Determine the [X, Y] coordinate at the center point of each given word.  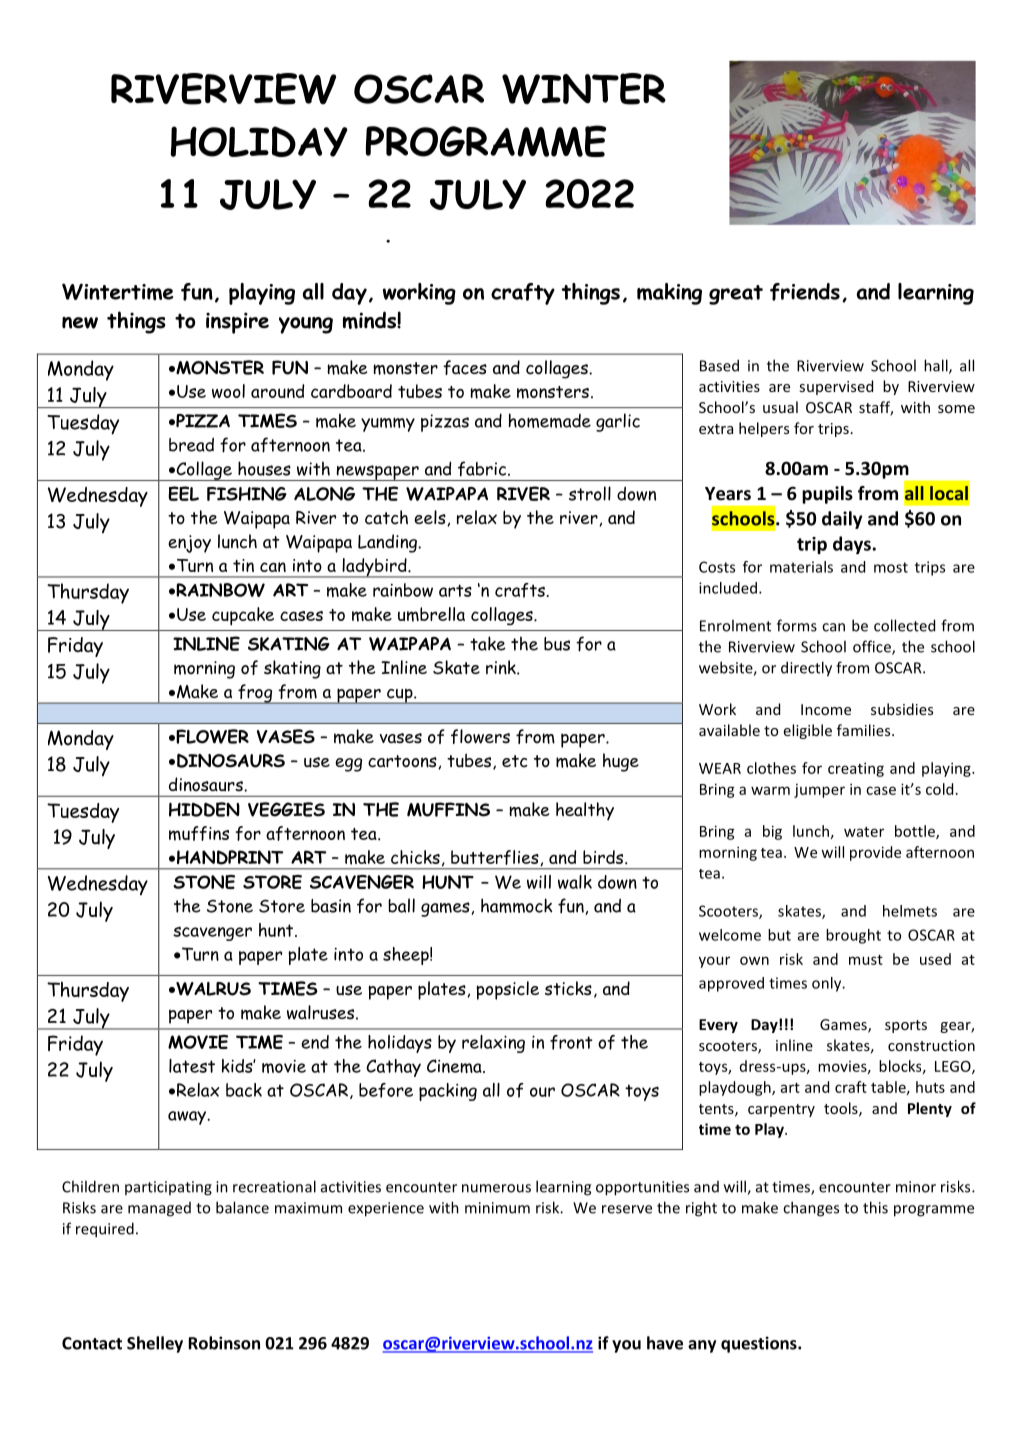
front [571, 1042]
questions [760, 1344]
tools [842, 1109]
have [665, 1343]
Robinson [224, 1343]
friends [805, 292]
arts [455, 590]
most [891, 567]
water [864, 832]
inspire [237, 323]
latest [192, 1066]
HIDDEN [204, 809]
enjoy [189, 544]
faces [465, 367]
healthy [585, 811]
